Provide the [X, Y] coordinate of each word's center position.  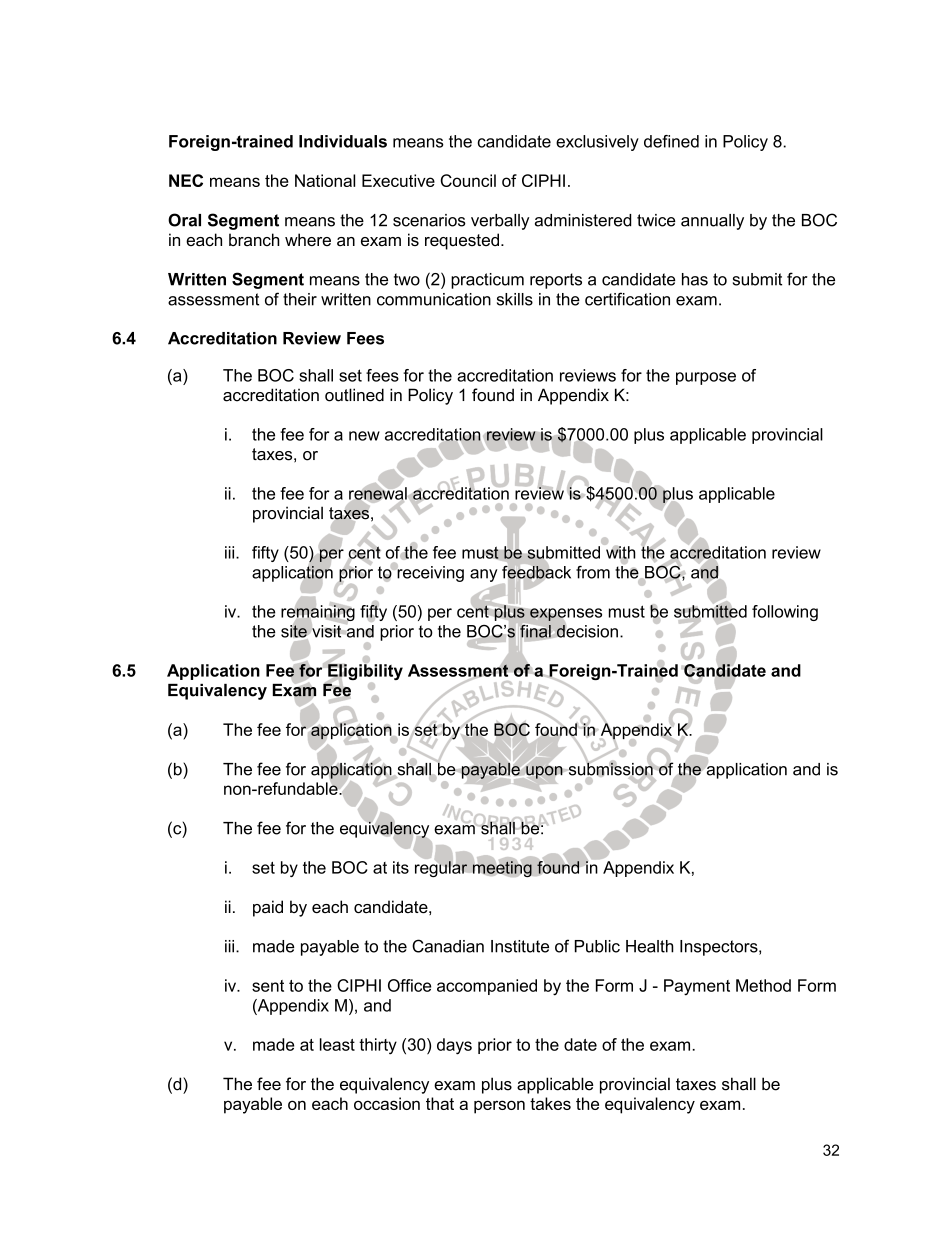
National [325, 180]
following [785, 613]
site [294, 631]
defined [671, 141]
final [536, 632]
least [337, 1044]
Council [468, 180]
